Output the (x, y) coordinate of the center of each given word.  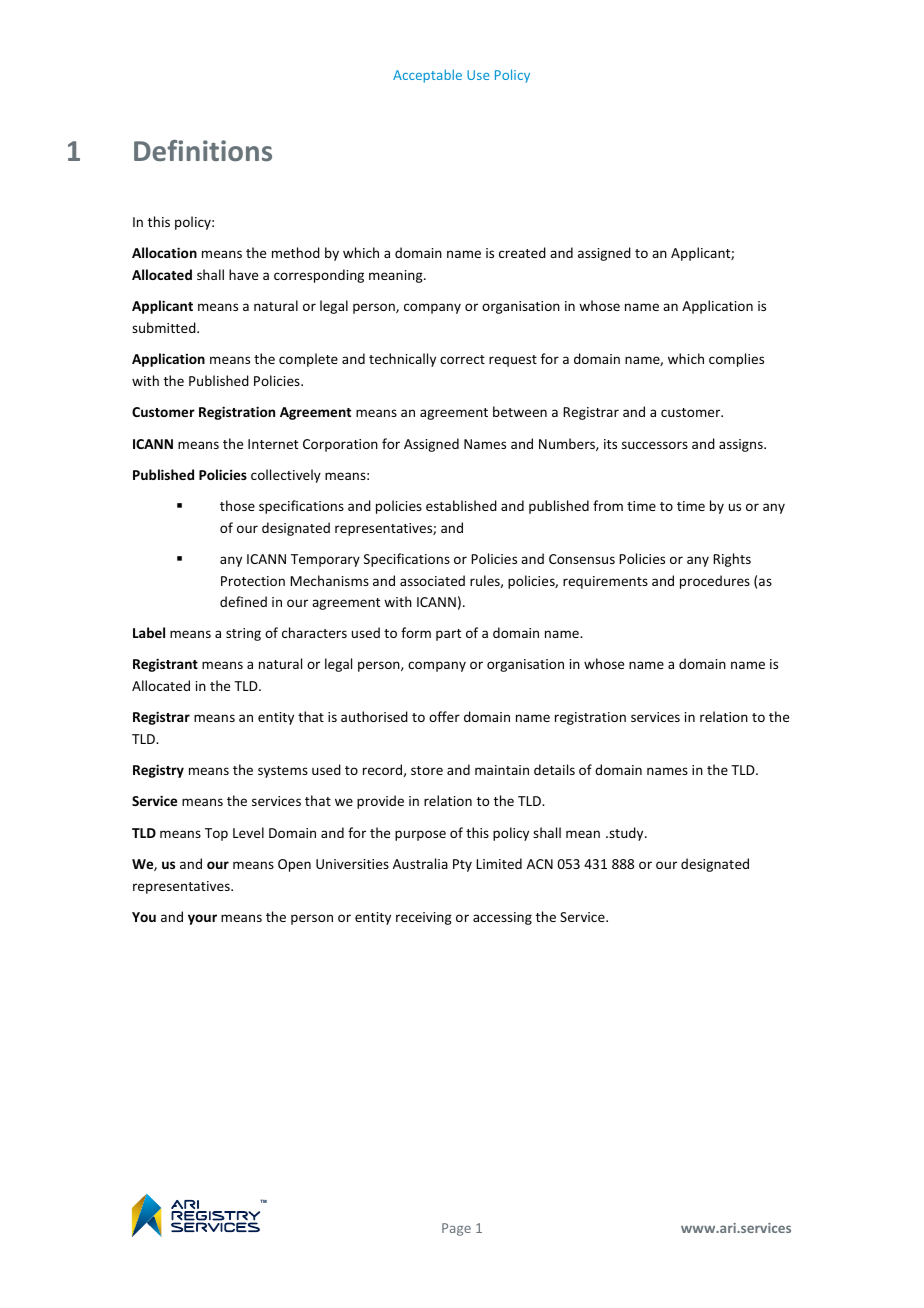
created (522, 252)
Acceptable (427, 76)
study (626, 834)
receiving (424, 918)
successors (655, 445)
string (243, 634)
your (202, 919)
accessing (502, 918)
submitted (165, 327)
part (448, 635)
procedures (715, 582)
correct (462, 359)
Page (456, 1229)
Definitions (203, 150)
